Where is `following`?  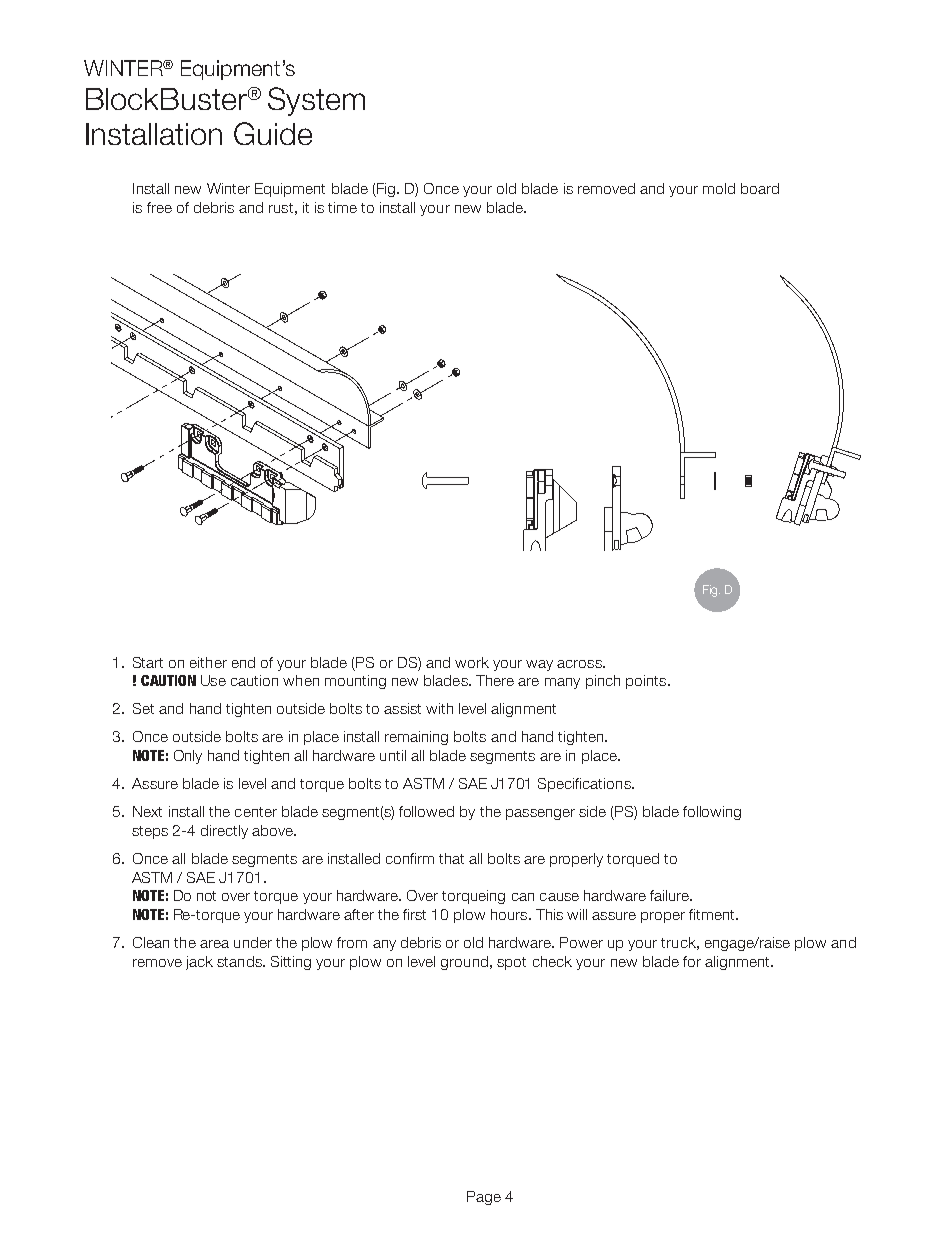 following is located at coordinates (712, 813).
